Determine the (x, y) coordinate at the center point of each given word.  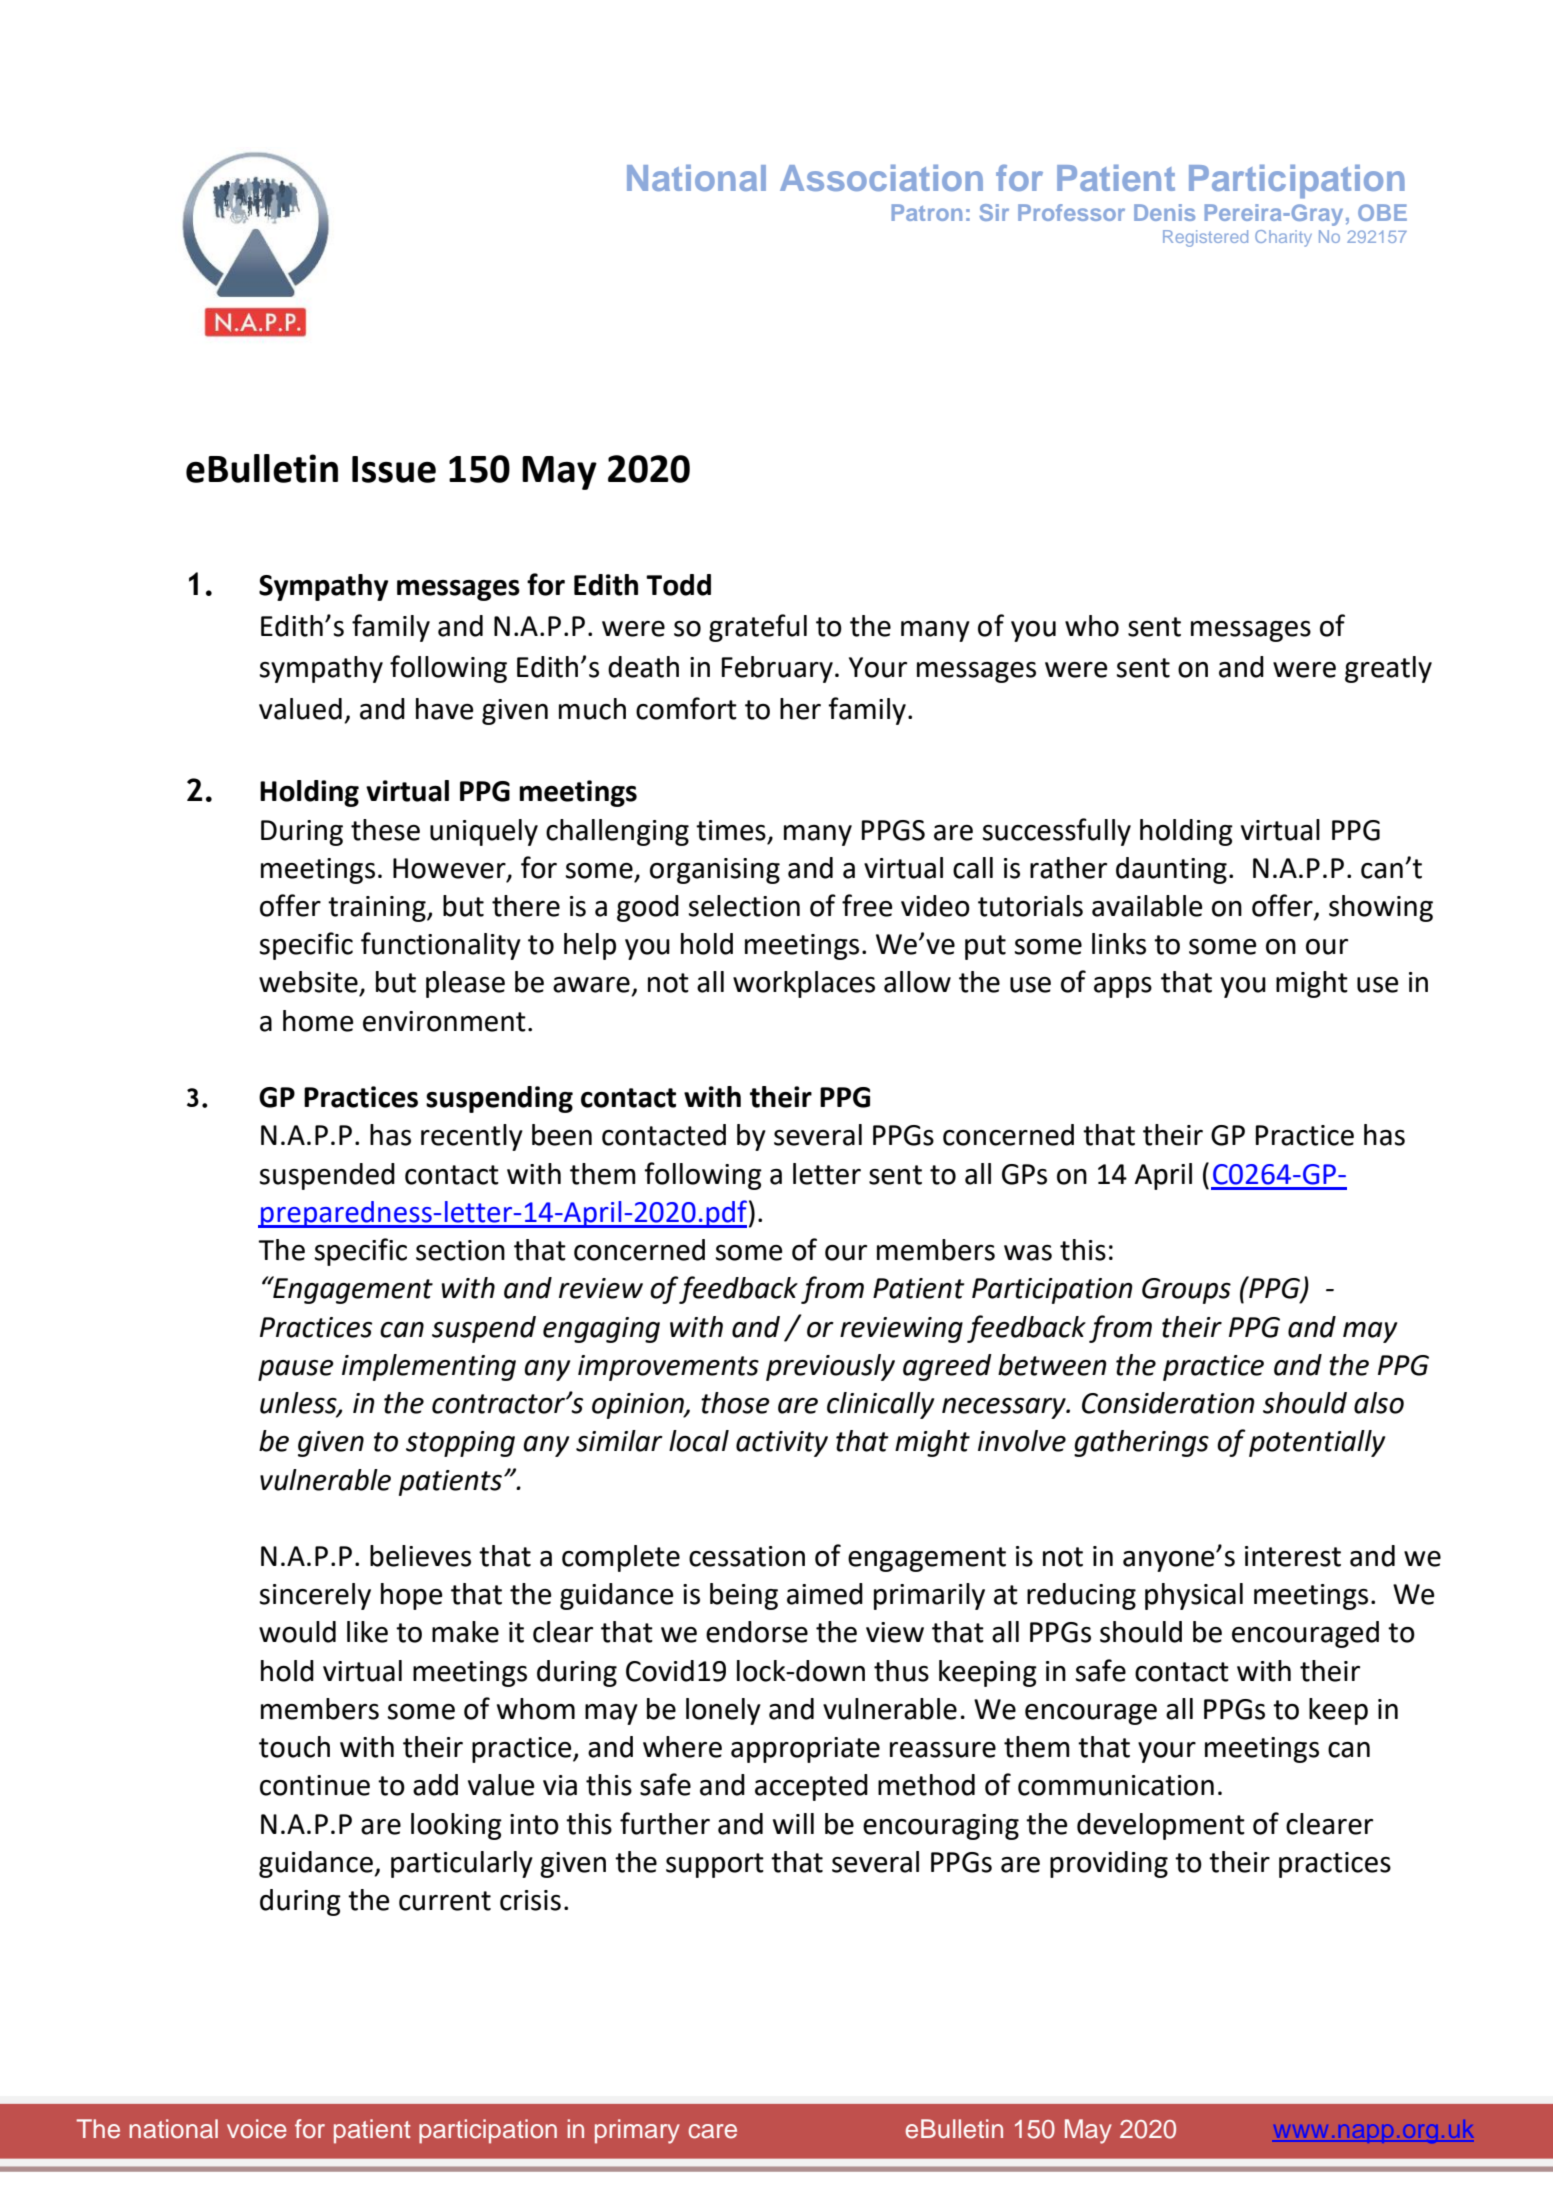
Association (881, 178)
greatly (1388, 669)
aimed (825, 1594)
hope (412, 1596)
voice (257, 2129)
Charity (1283, 238)
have (445, 709)
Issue (394, 469)
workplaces (804, 984)
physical (1194, 1596)
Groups (1186, 1291)
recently (472, 1137)
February (777, 669)
